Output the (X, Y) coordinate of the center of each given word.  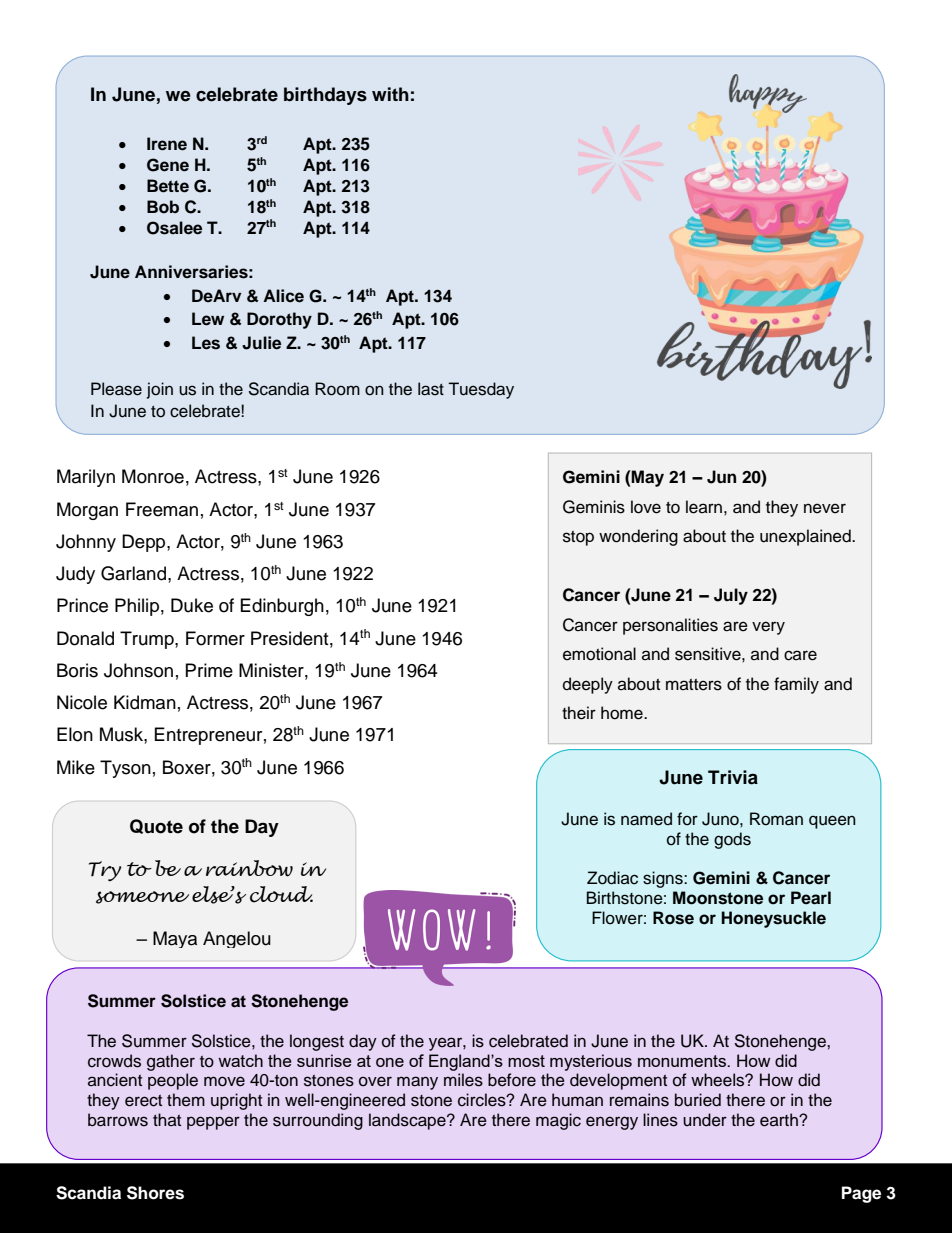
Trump (148, 640)
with (390, 94)
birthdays (325, 96)
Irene (167, 144)
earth (780, 1120)
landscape (408, 1121)
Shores (155, 1193)
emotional (599, 654)
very (768, 628)
